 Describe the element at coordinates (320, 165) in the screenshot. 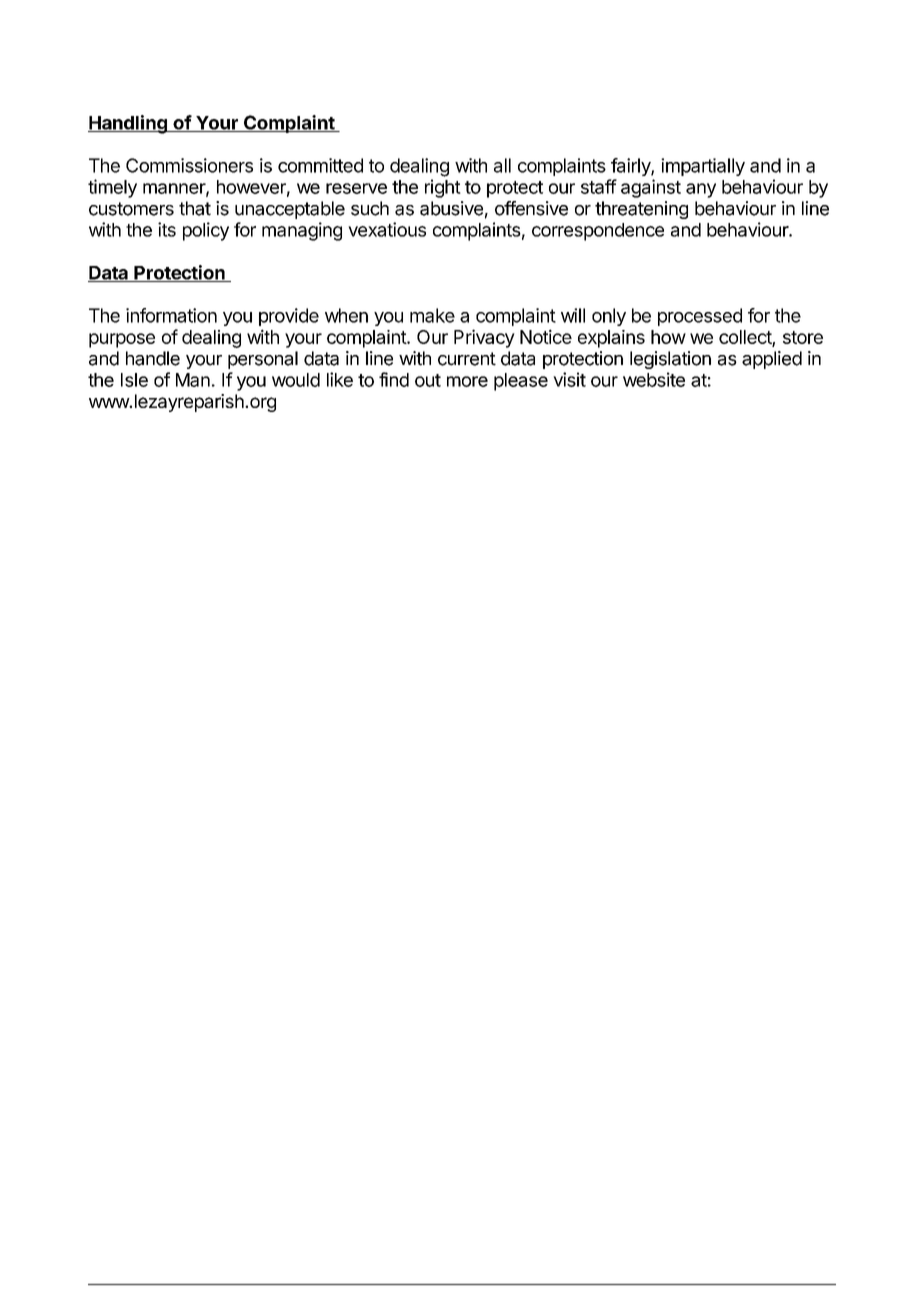

I see `committed` at that location.
